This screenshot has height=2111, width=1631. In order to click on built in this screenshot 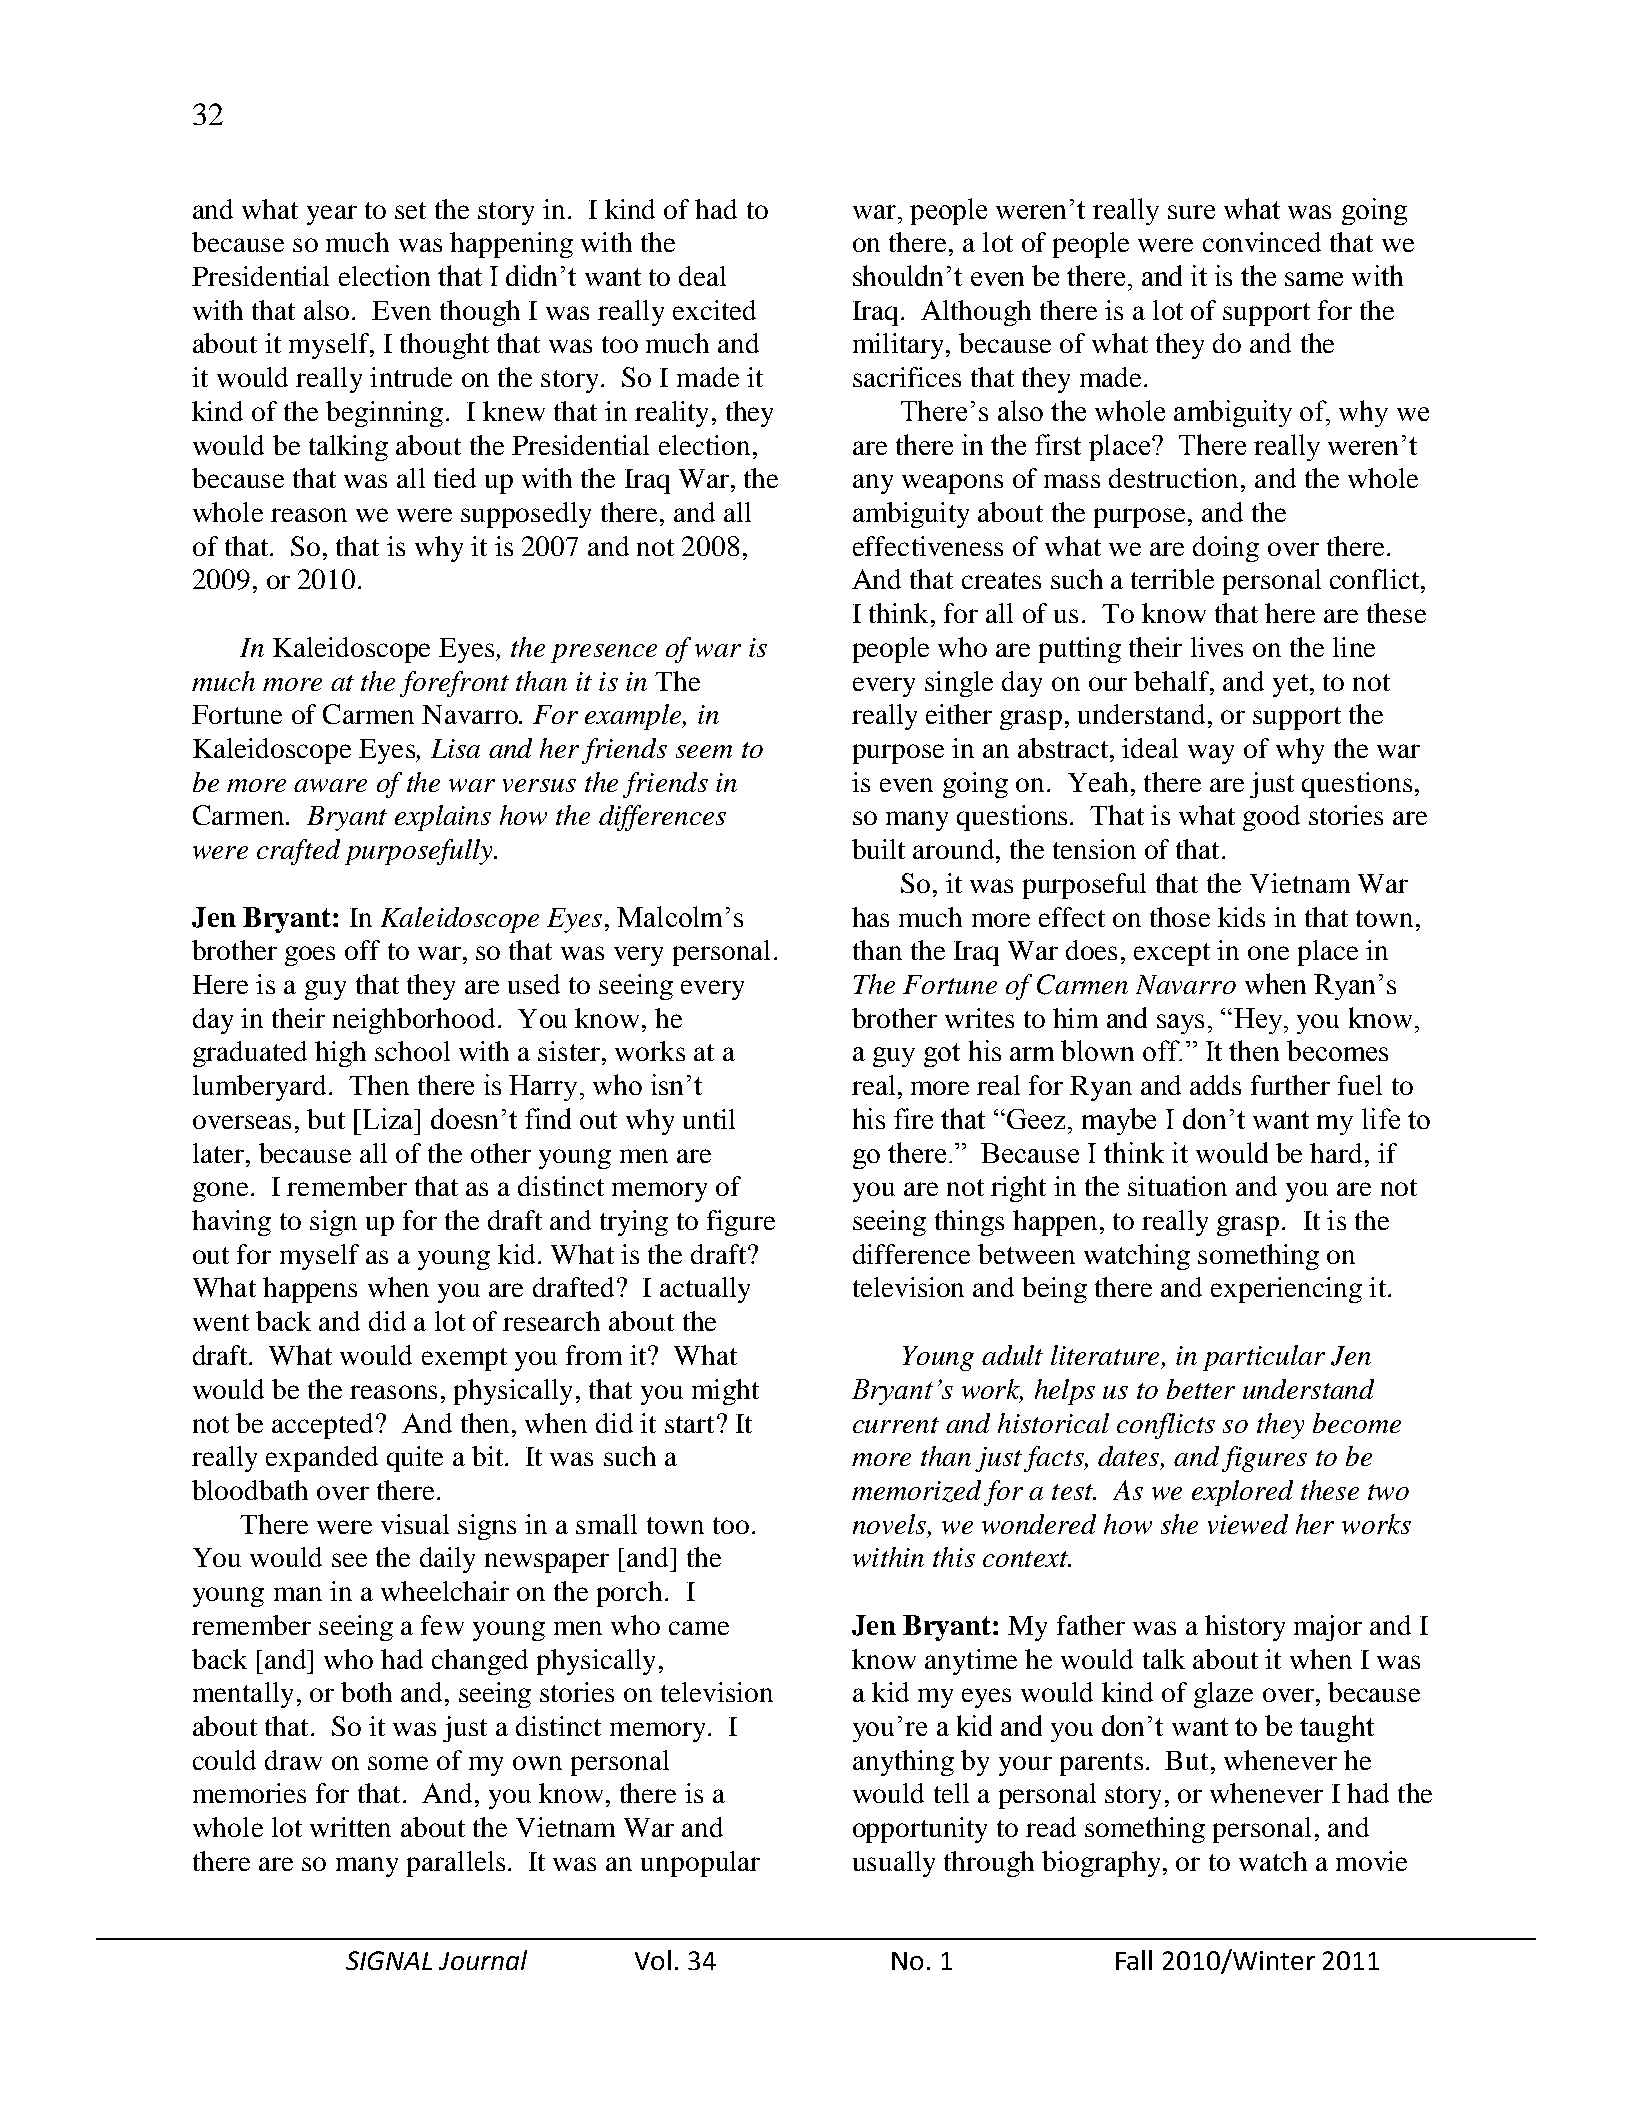, I will do `click(878, 849)`.
